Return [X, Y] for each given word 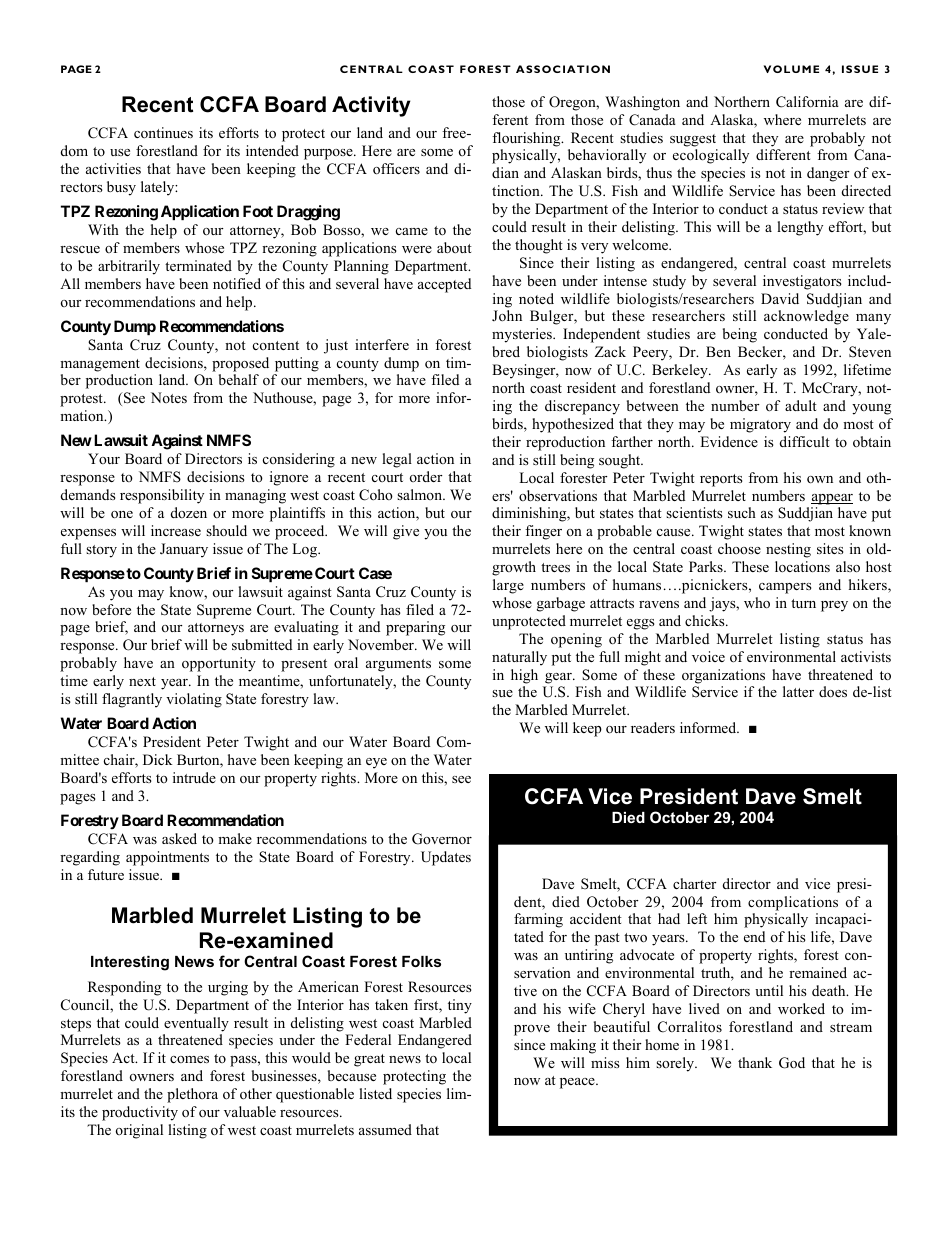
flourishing [527, 139]
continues [163, 132]
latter [798, 691]
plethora [192, 1095]
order [426, 476]
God [792, 1063]
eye [376, 763]
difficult [805, 441]
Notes [169, 397]
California [807, 102]
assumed [385, 1129]
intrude [194, 777]
